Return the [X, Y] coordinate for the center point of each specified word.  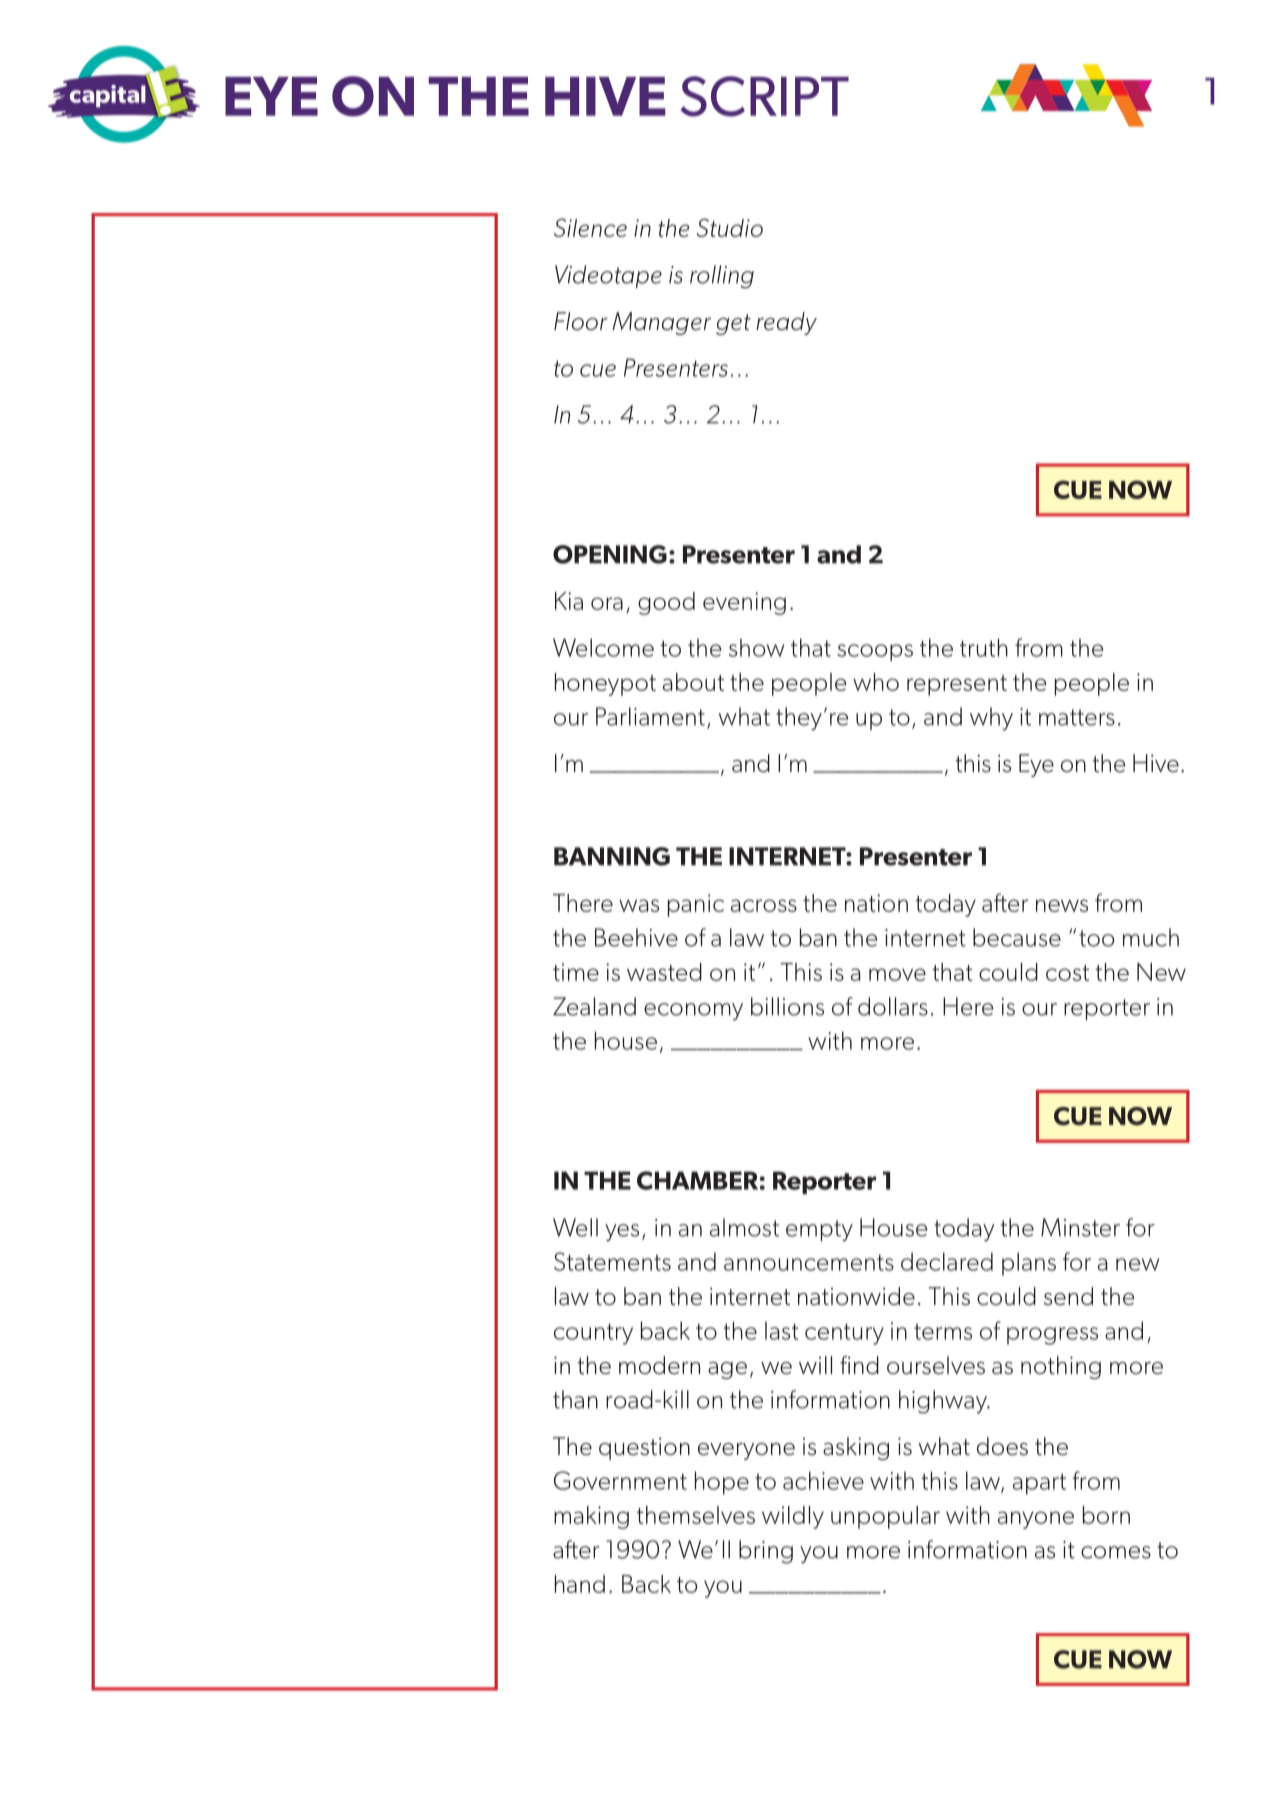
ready [786, 323]
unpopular [885, 1517]
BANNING [612, 856]
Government [620, 1480]
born [1106, 1515]
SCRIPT [765, 96]
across [764, 905]
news [1062, 905]
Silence [590, 227]
